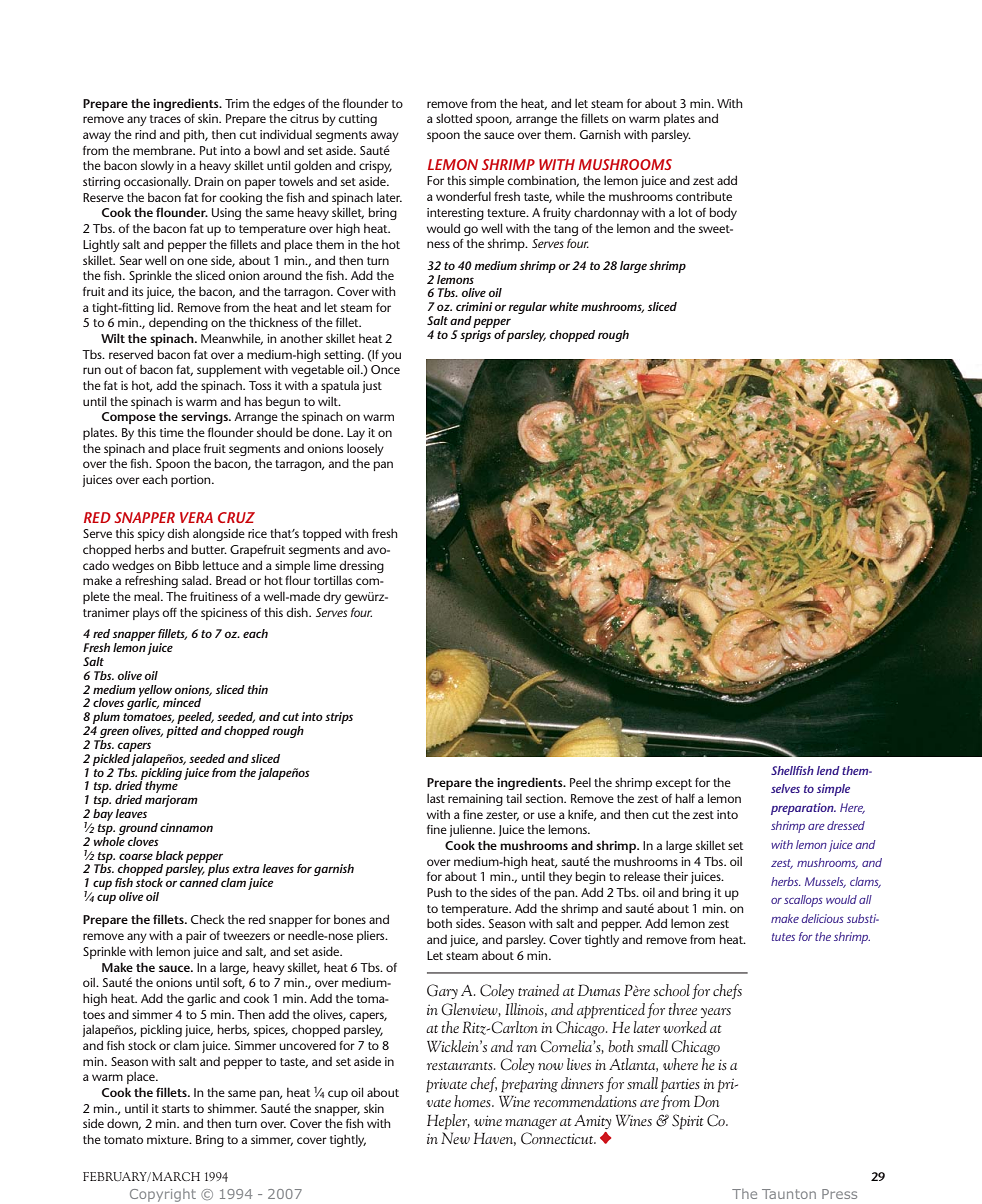 The image size is (982, 1204). I want to click on sprigs, so click(475, 336).
